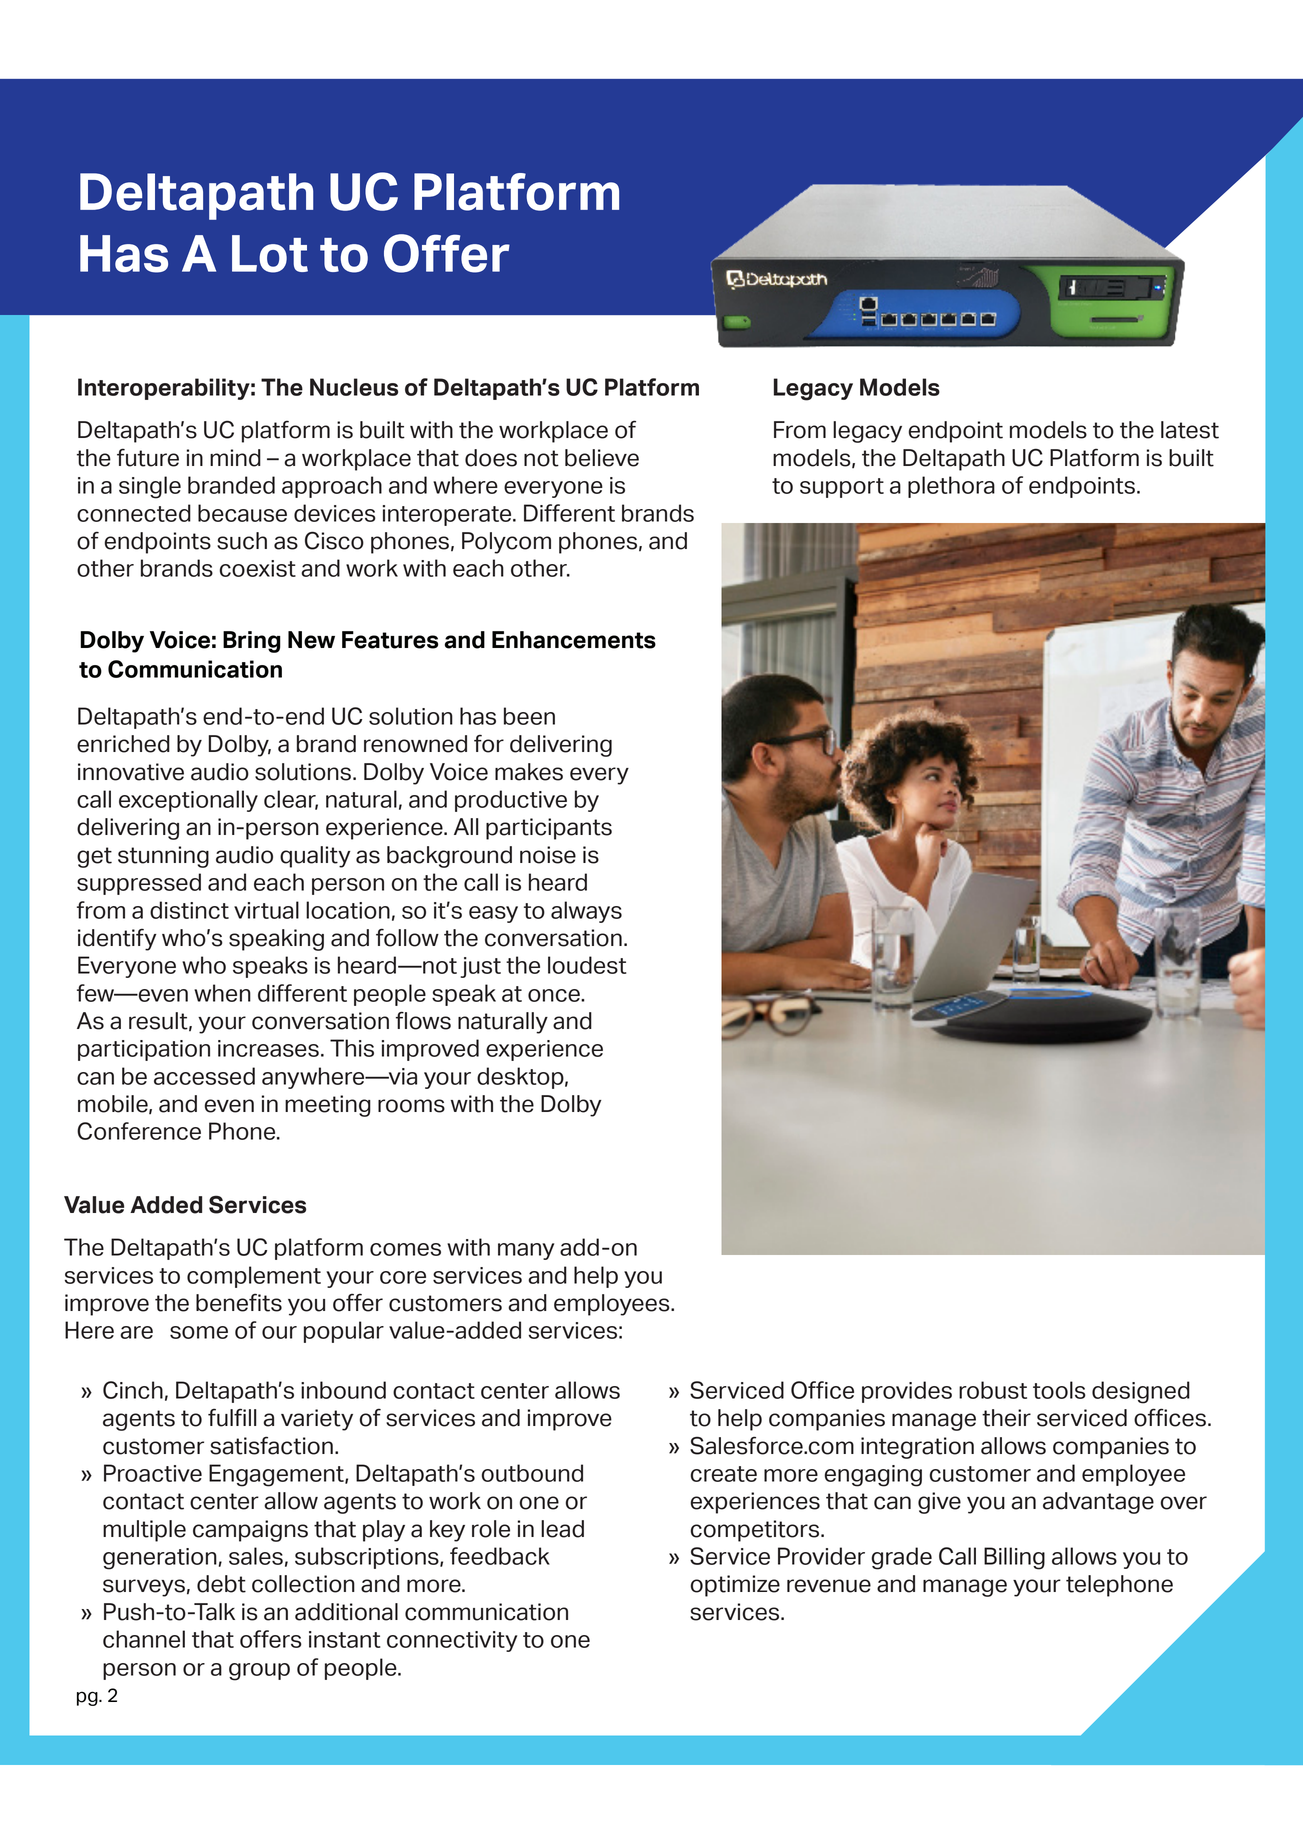 Image resolution: width=1303 pixels, height=1844 pixels. I want to click on debt, so click(221, 1584).
